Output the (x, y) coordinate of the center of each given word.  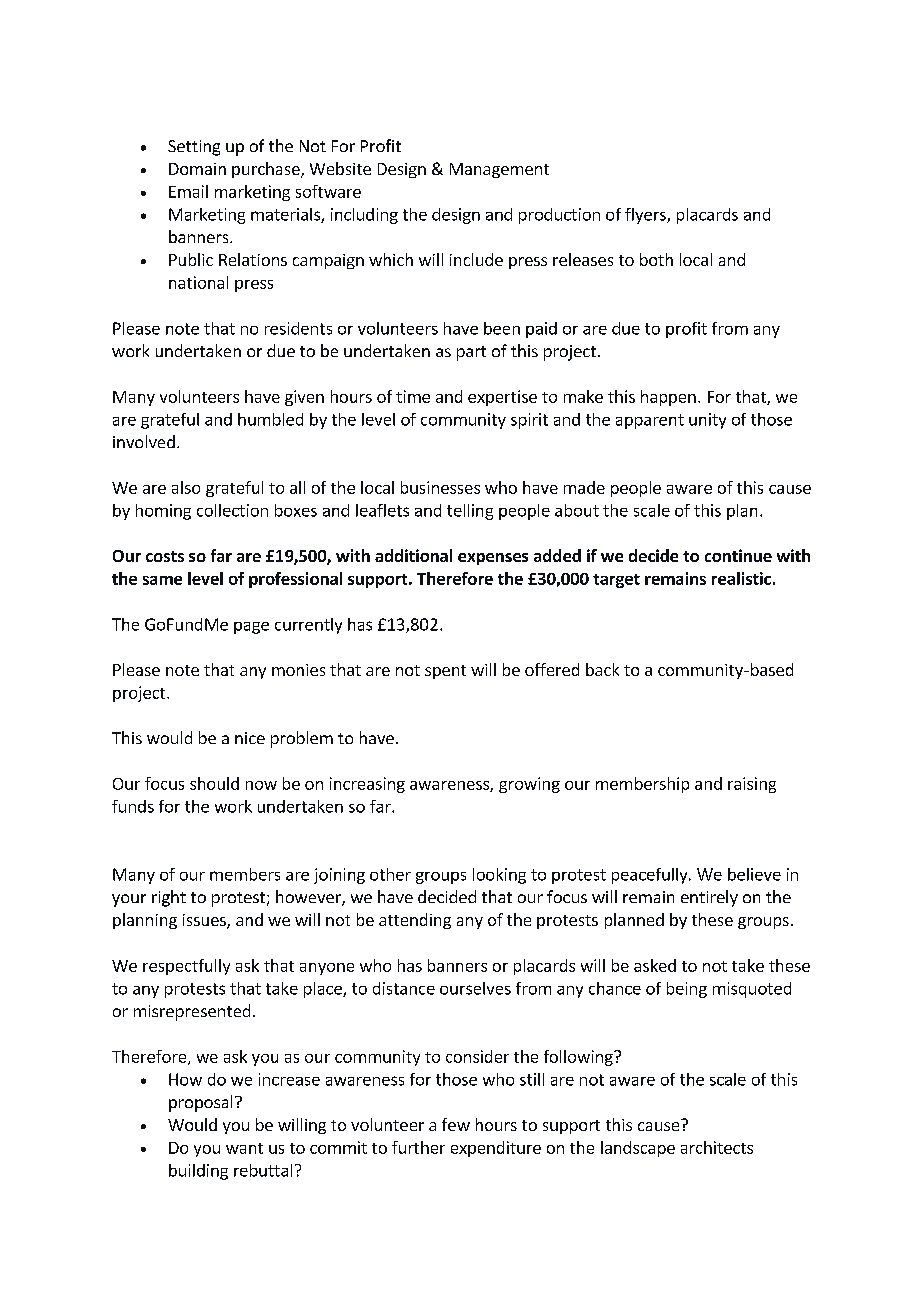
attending (415, 921)
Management (499, 170)
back (602, 669)
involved (144, 441)
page (251, 628)
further (418, 1147)
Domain (197, 169)
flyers (646, 216)
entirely (709, 898)
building (198, 1172)
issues (205, 921)
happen (668, 398)
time (413, 396)
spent (445, 672)
